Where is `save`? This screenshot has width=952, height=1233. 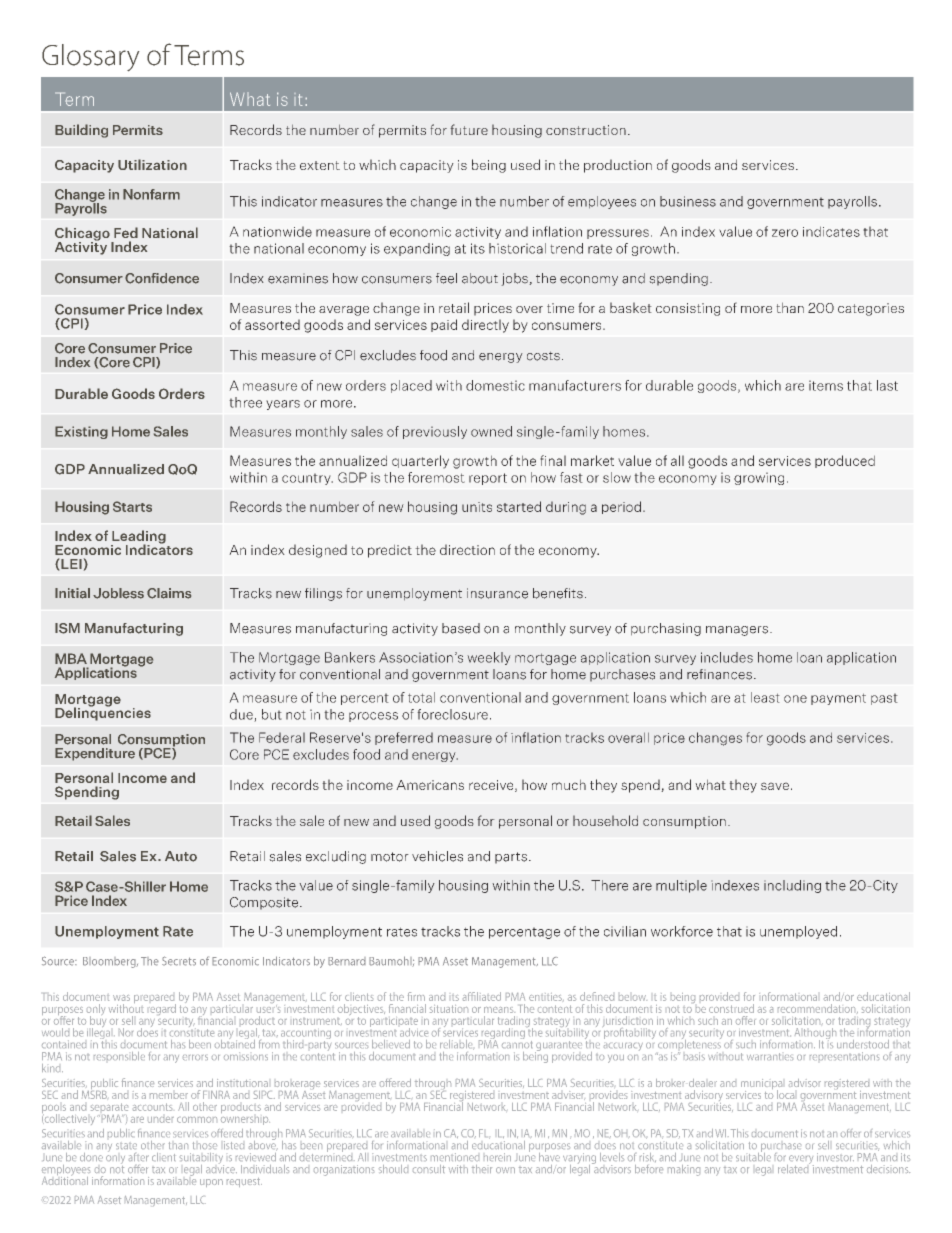
save is located at coordinates (775, 786).
